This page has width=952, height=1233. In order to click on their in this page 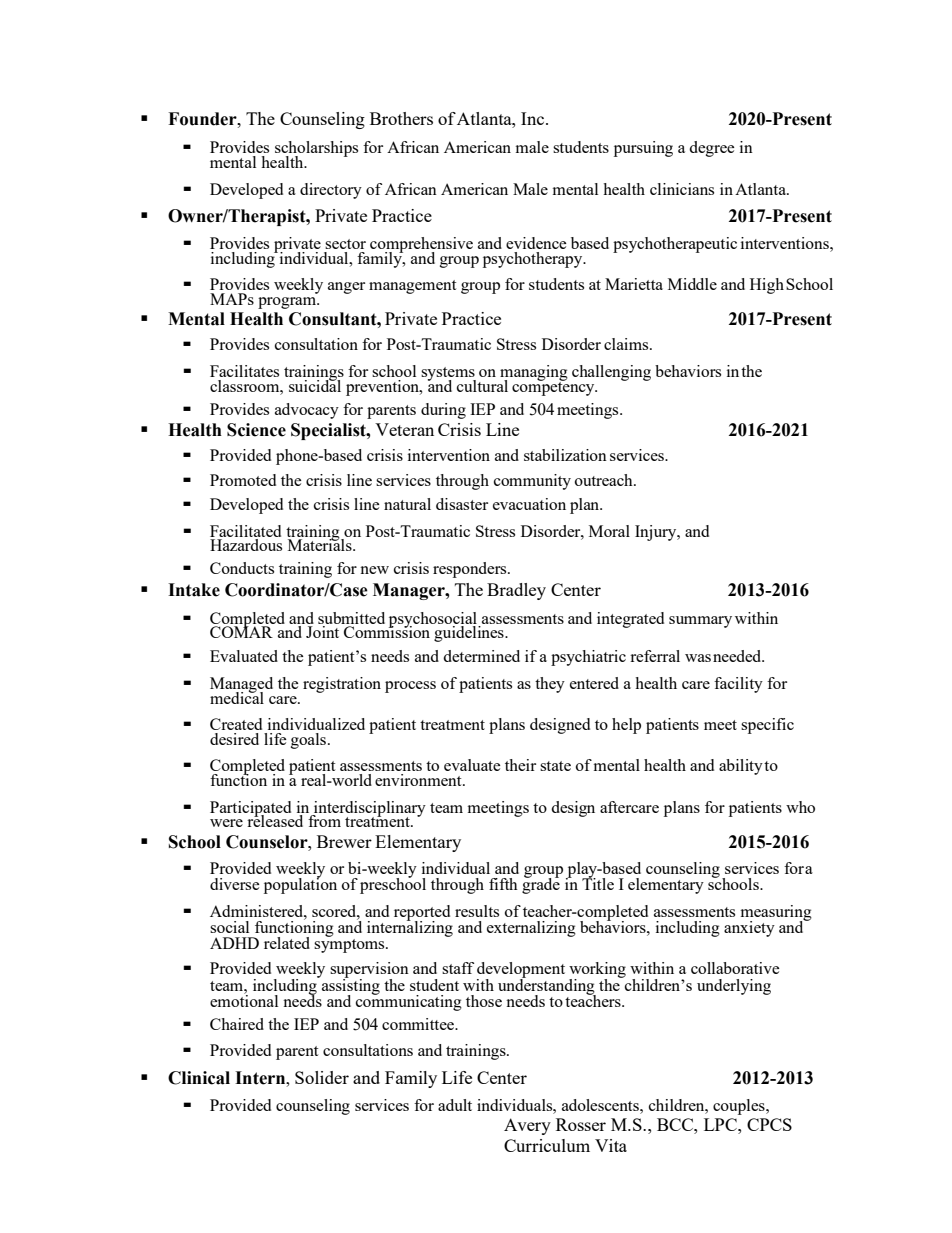, I will do `click(520, 765)`.
